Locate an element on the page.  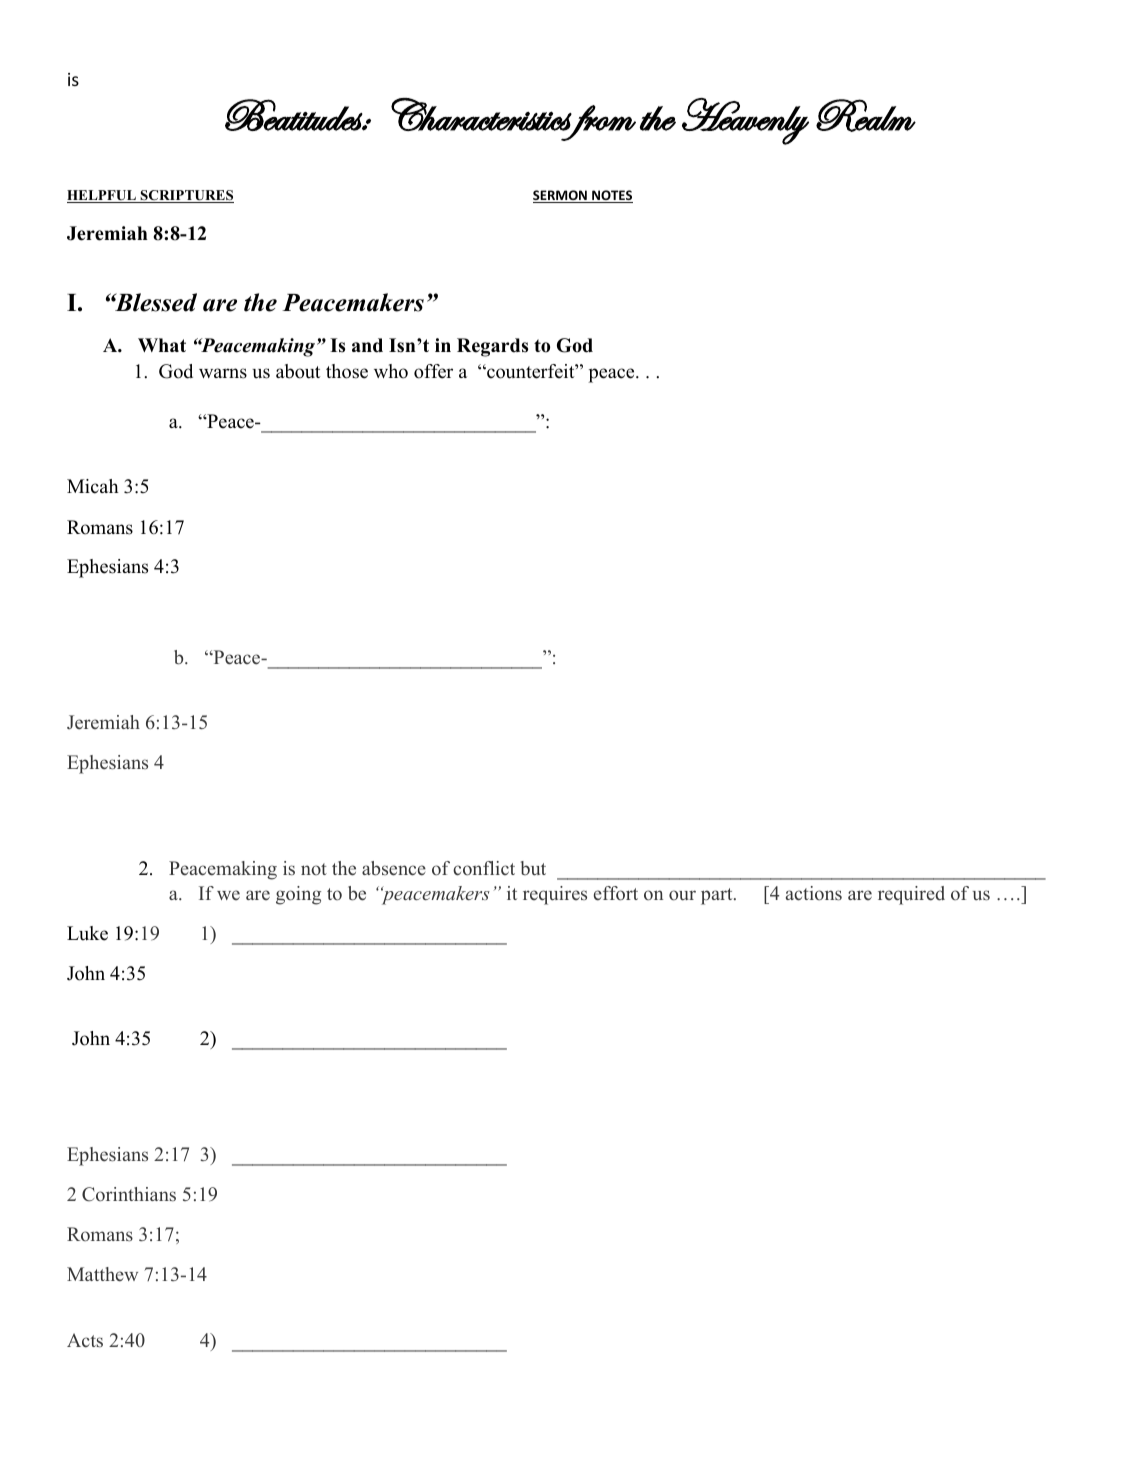
requires is located at coordinates (555, 895).
